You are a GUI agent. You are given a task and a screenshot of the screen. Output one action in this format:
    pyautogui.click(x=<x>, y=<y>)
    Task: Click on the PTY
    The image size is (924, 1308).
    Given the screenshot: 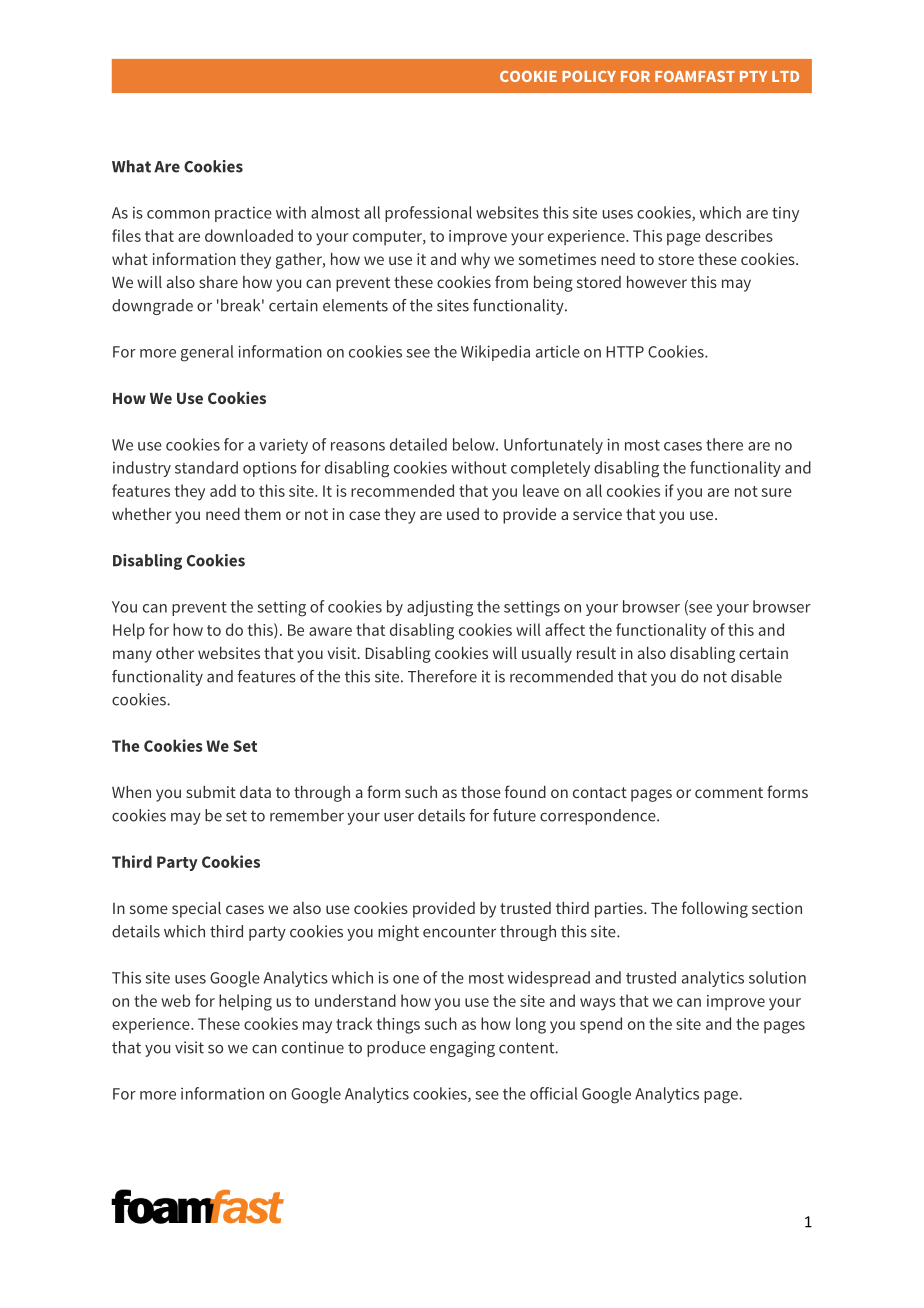 What is the action you would take?
    pyautogui.click(x=753, y=76)
